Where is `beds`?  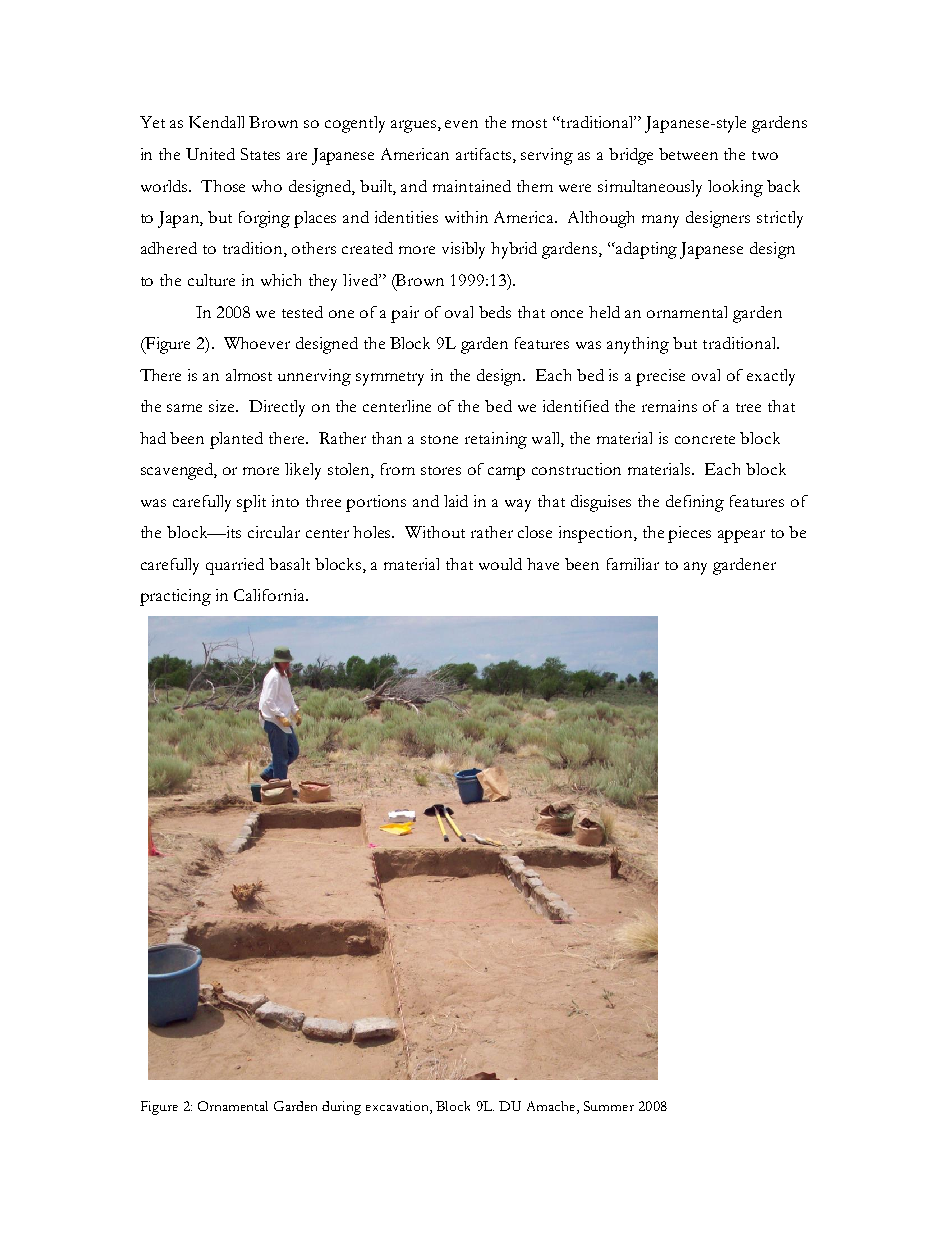 beds is located at coordinates (495, 312).
